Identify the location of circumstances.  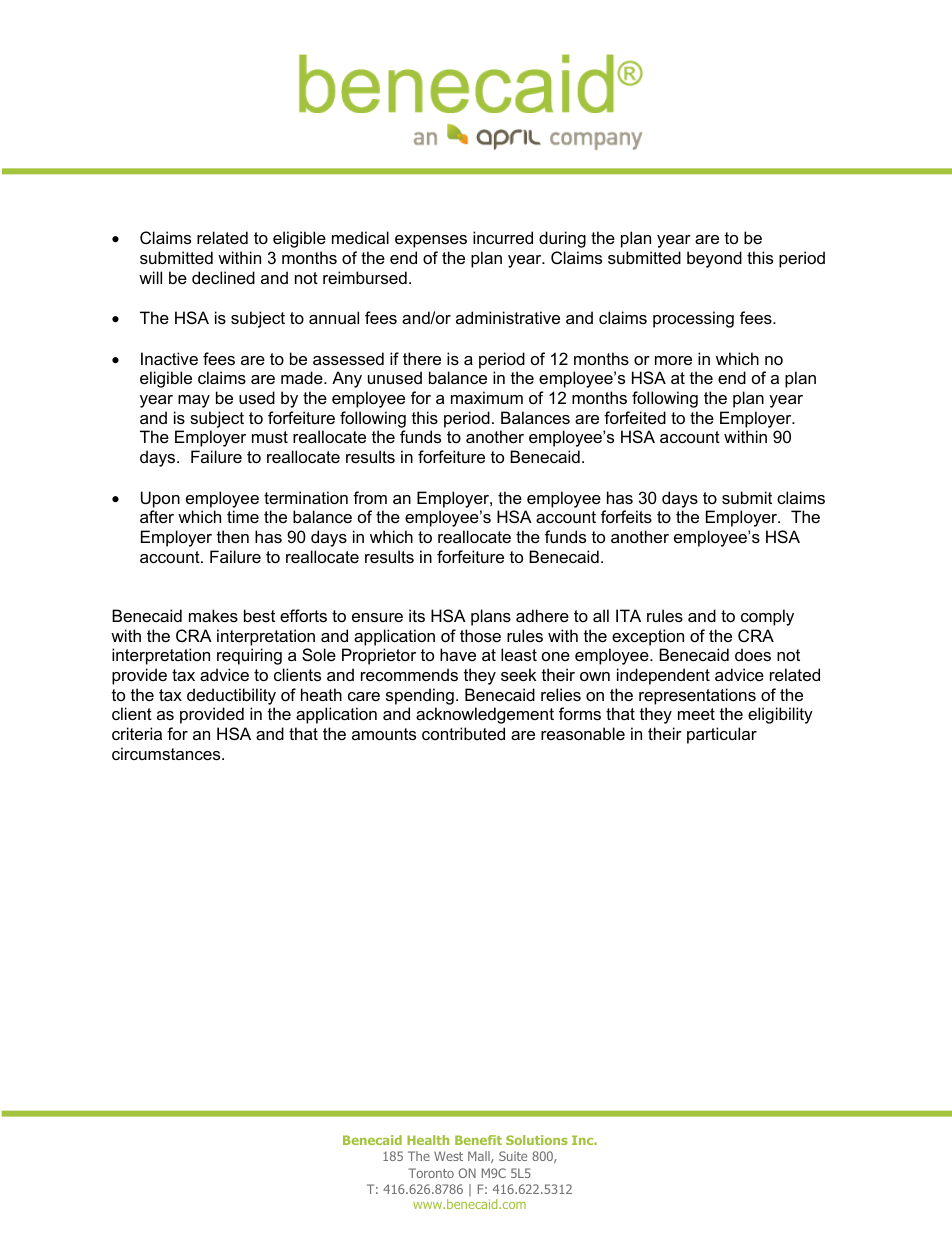
(167, 753).
